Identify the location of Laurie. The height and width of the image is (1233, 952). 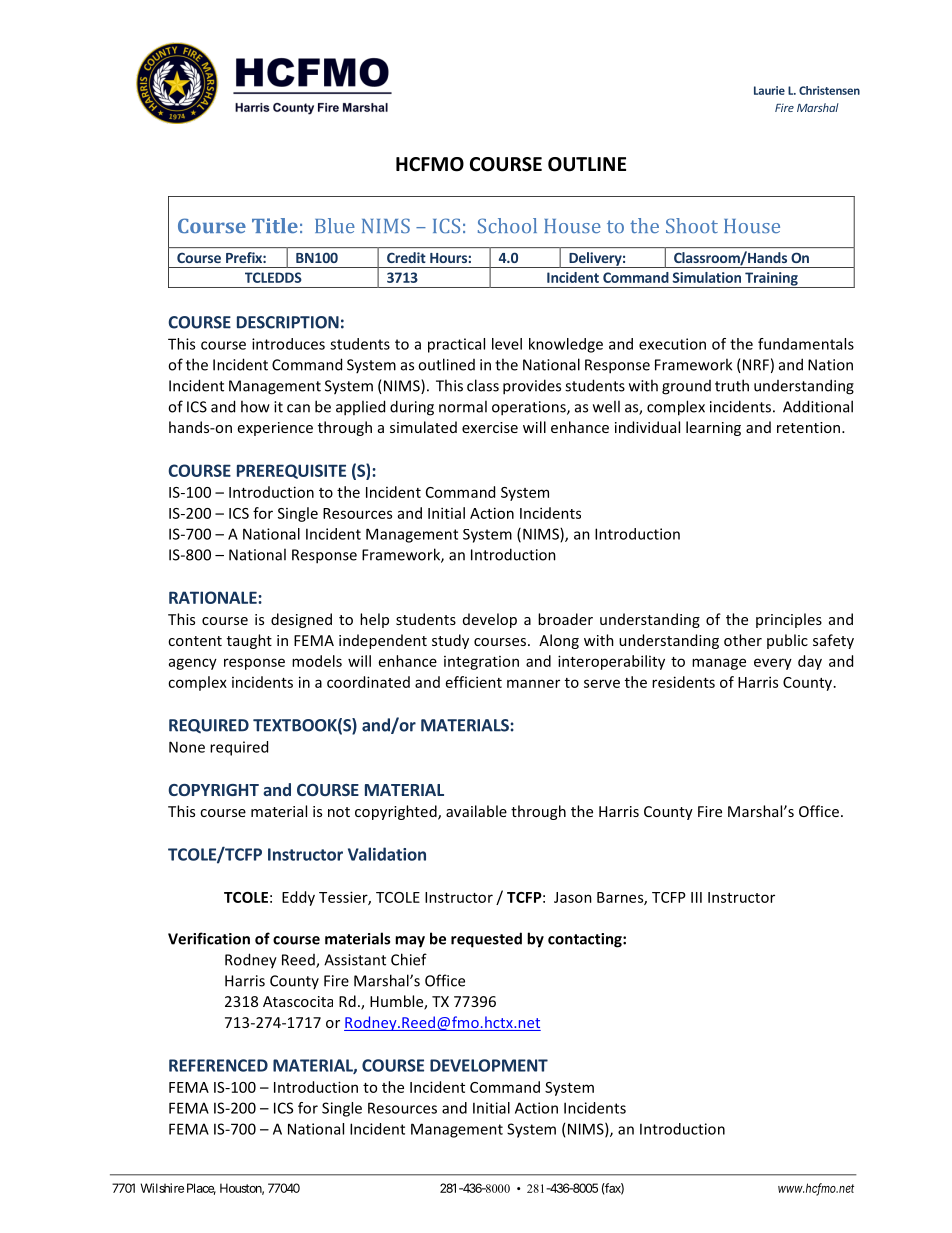
(769, 90).
